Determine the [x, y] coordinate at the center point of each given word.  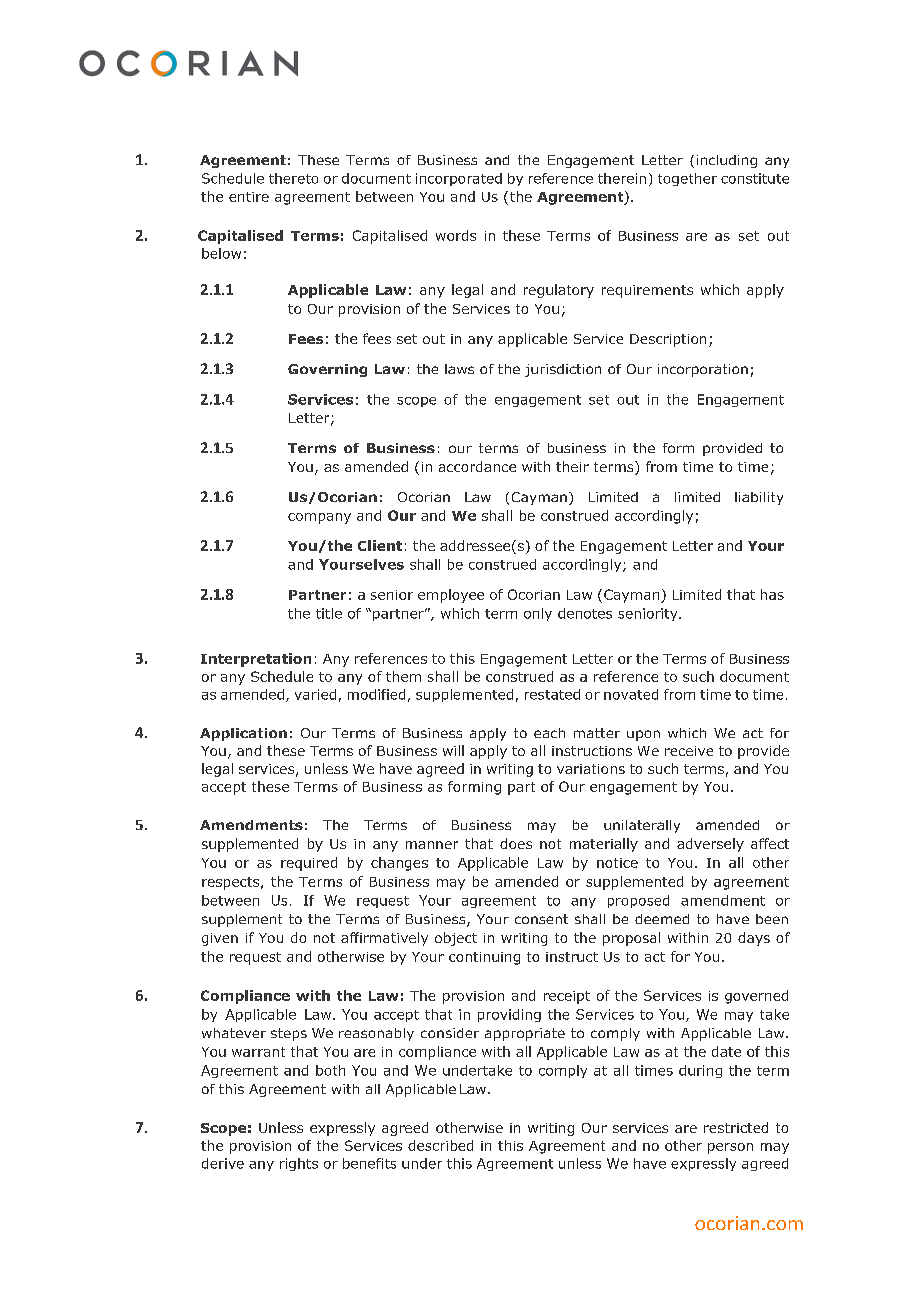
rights [299, 1164]
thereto [293, 178]
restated [552, 694]
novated [631, 694]
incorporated [459, 179]
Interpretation [256, 660]
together [687, 179]
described [440, 1145]
